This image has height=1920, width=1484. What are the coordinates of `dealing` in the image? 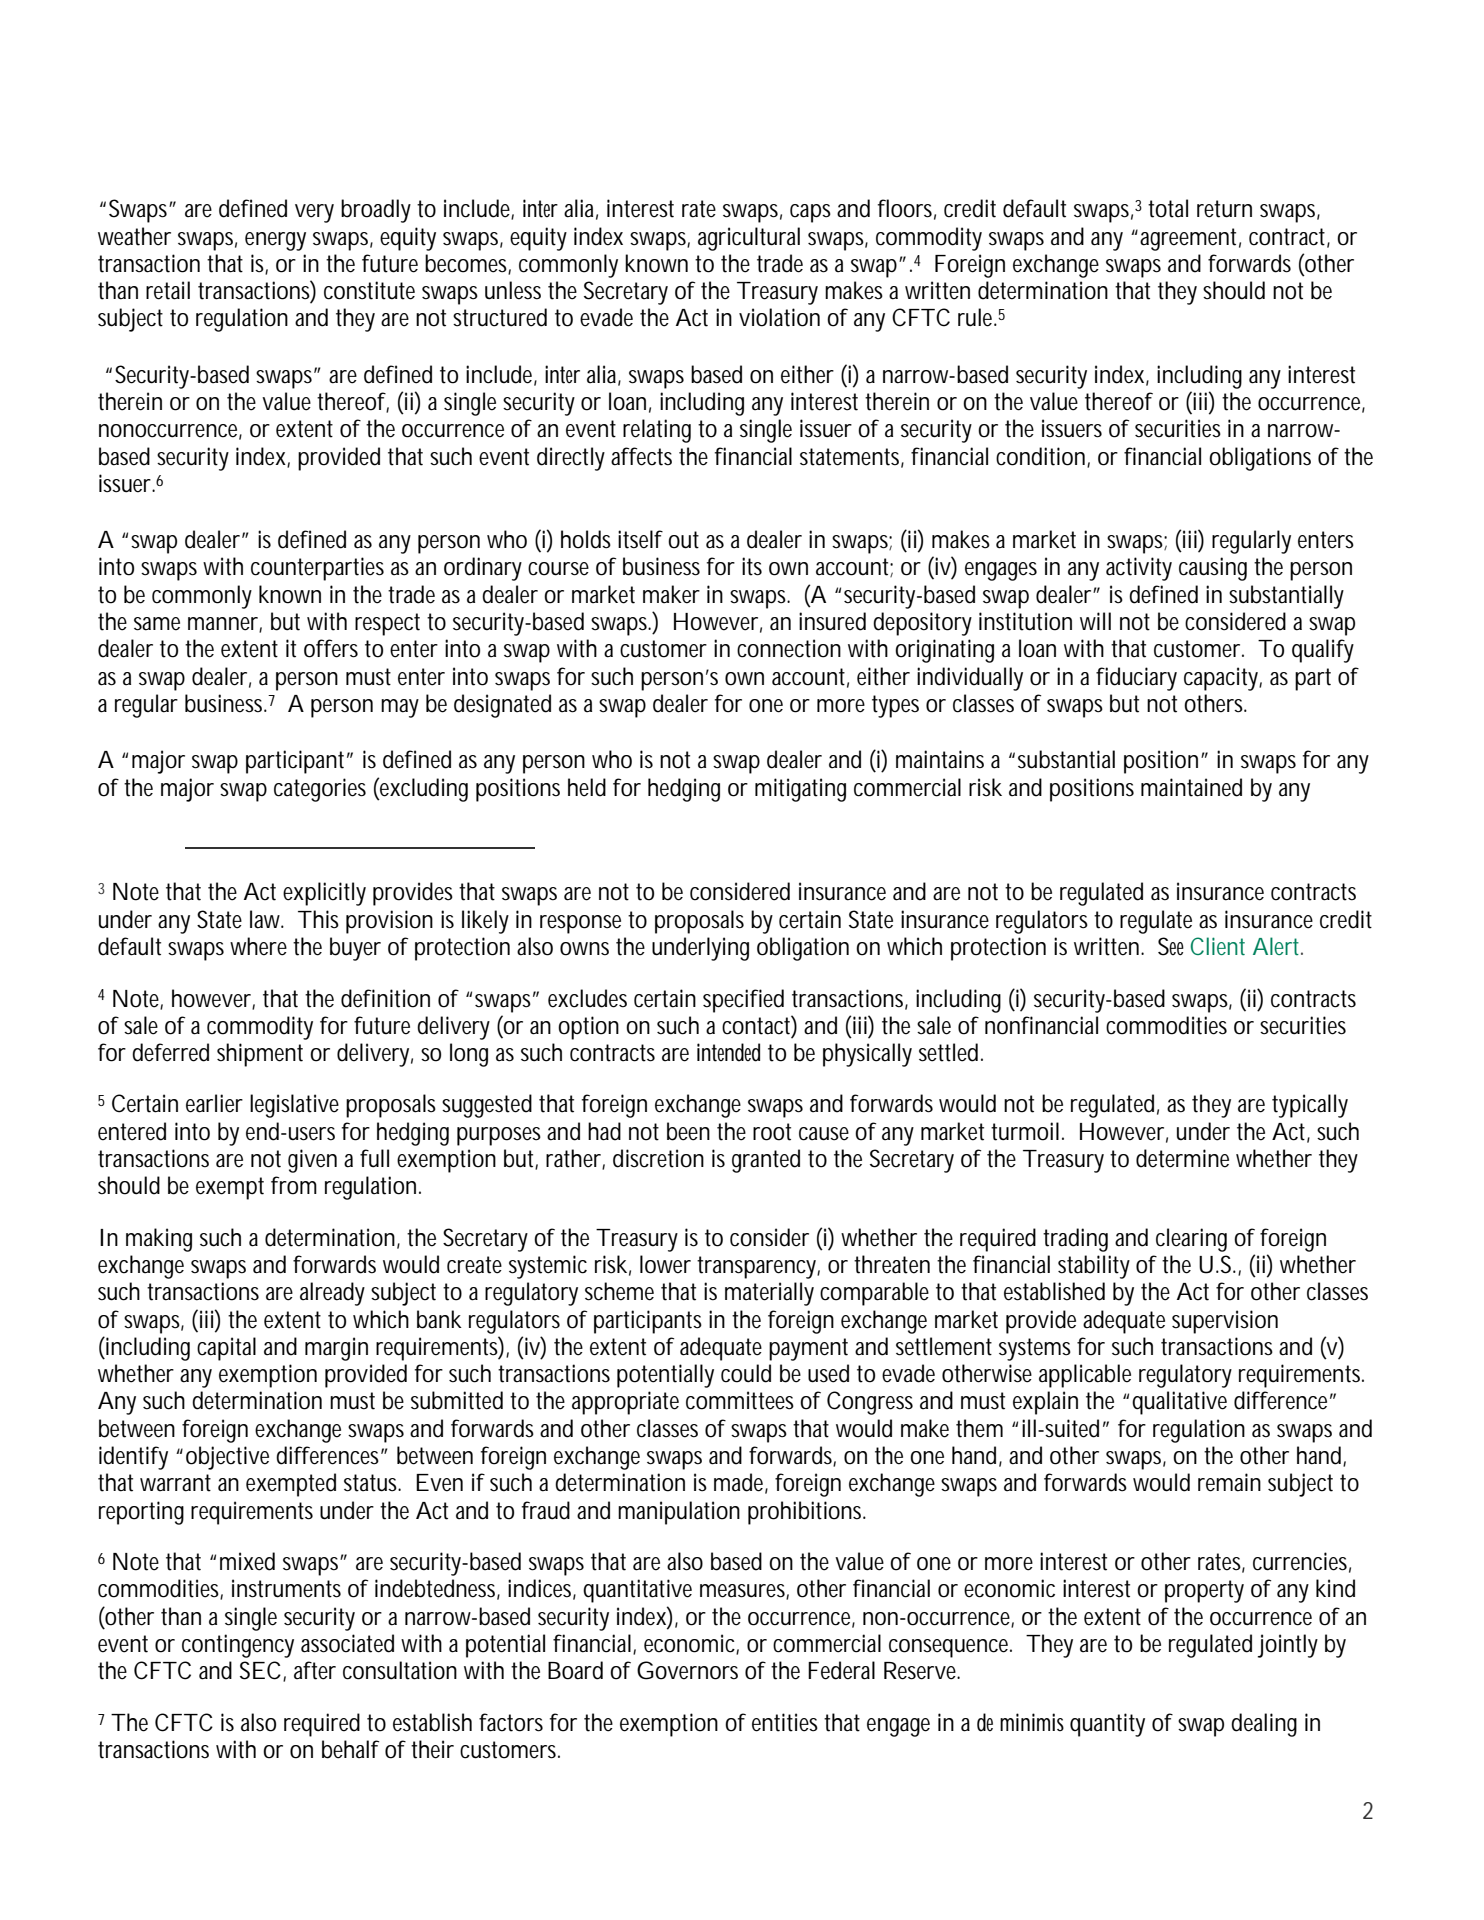 It's located at (1264, 1725).
